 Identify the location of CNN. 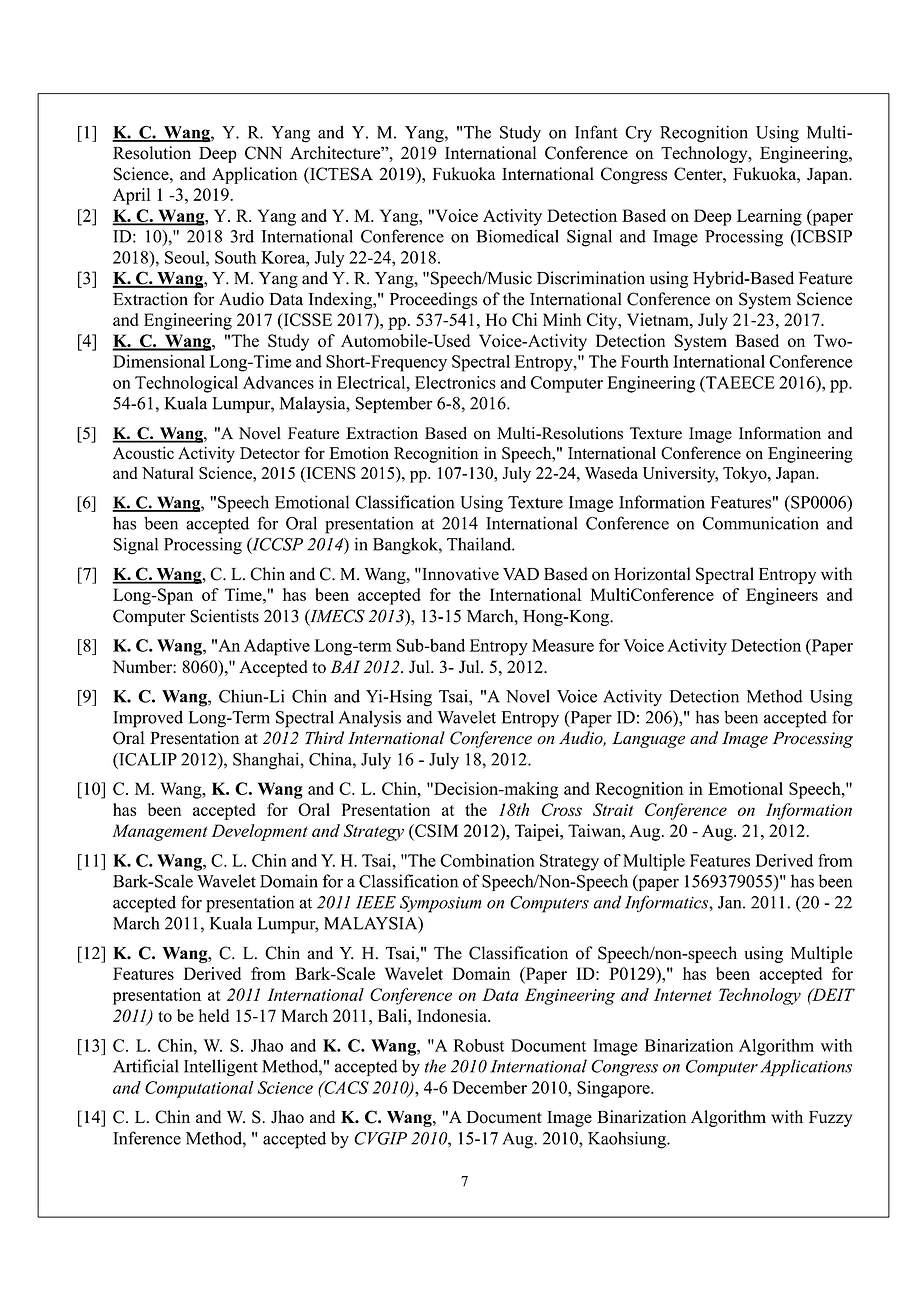
(263, 153).
